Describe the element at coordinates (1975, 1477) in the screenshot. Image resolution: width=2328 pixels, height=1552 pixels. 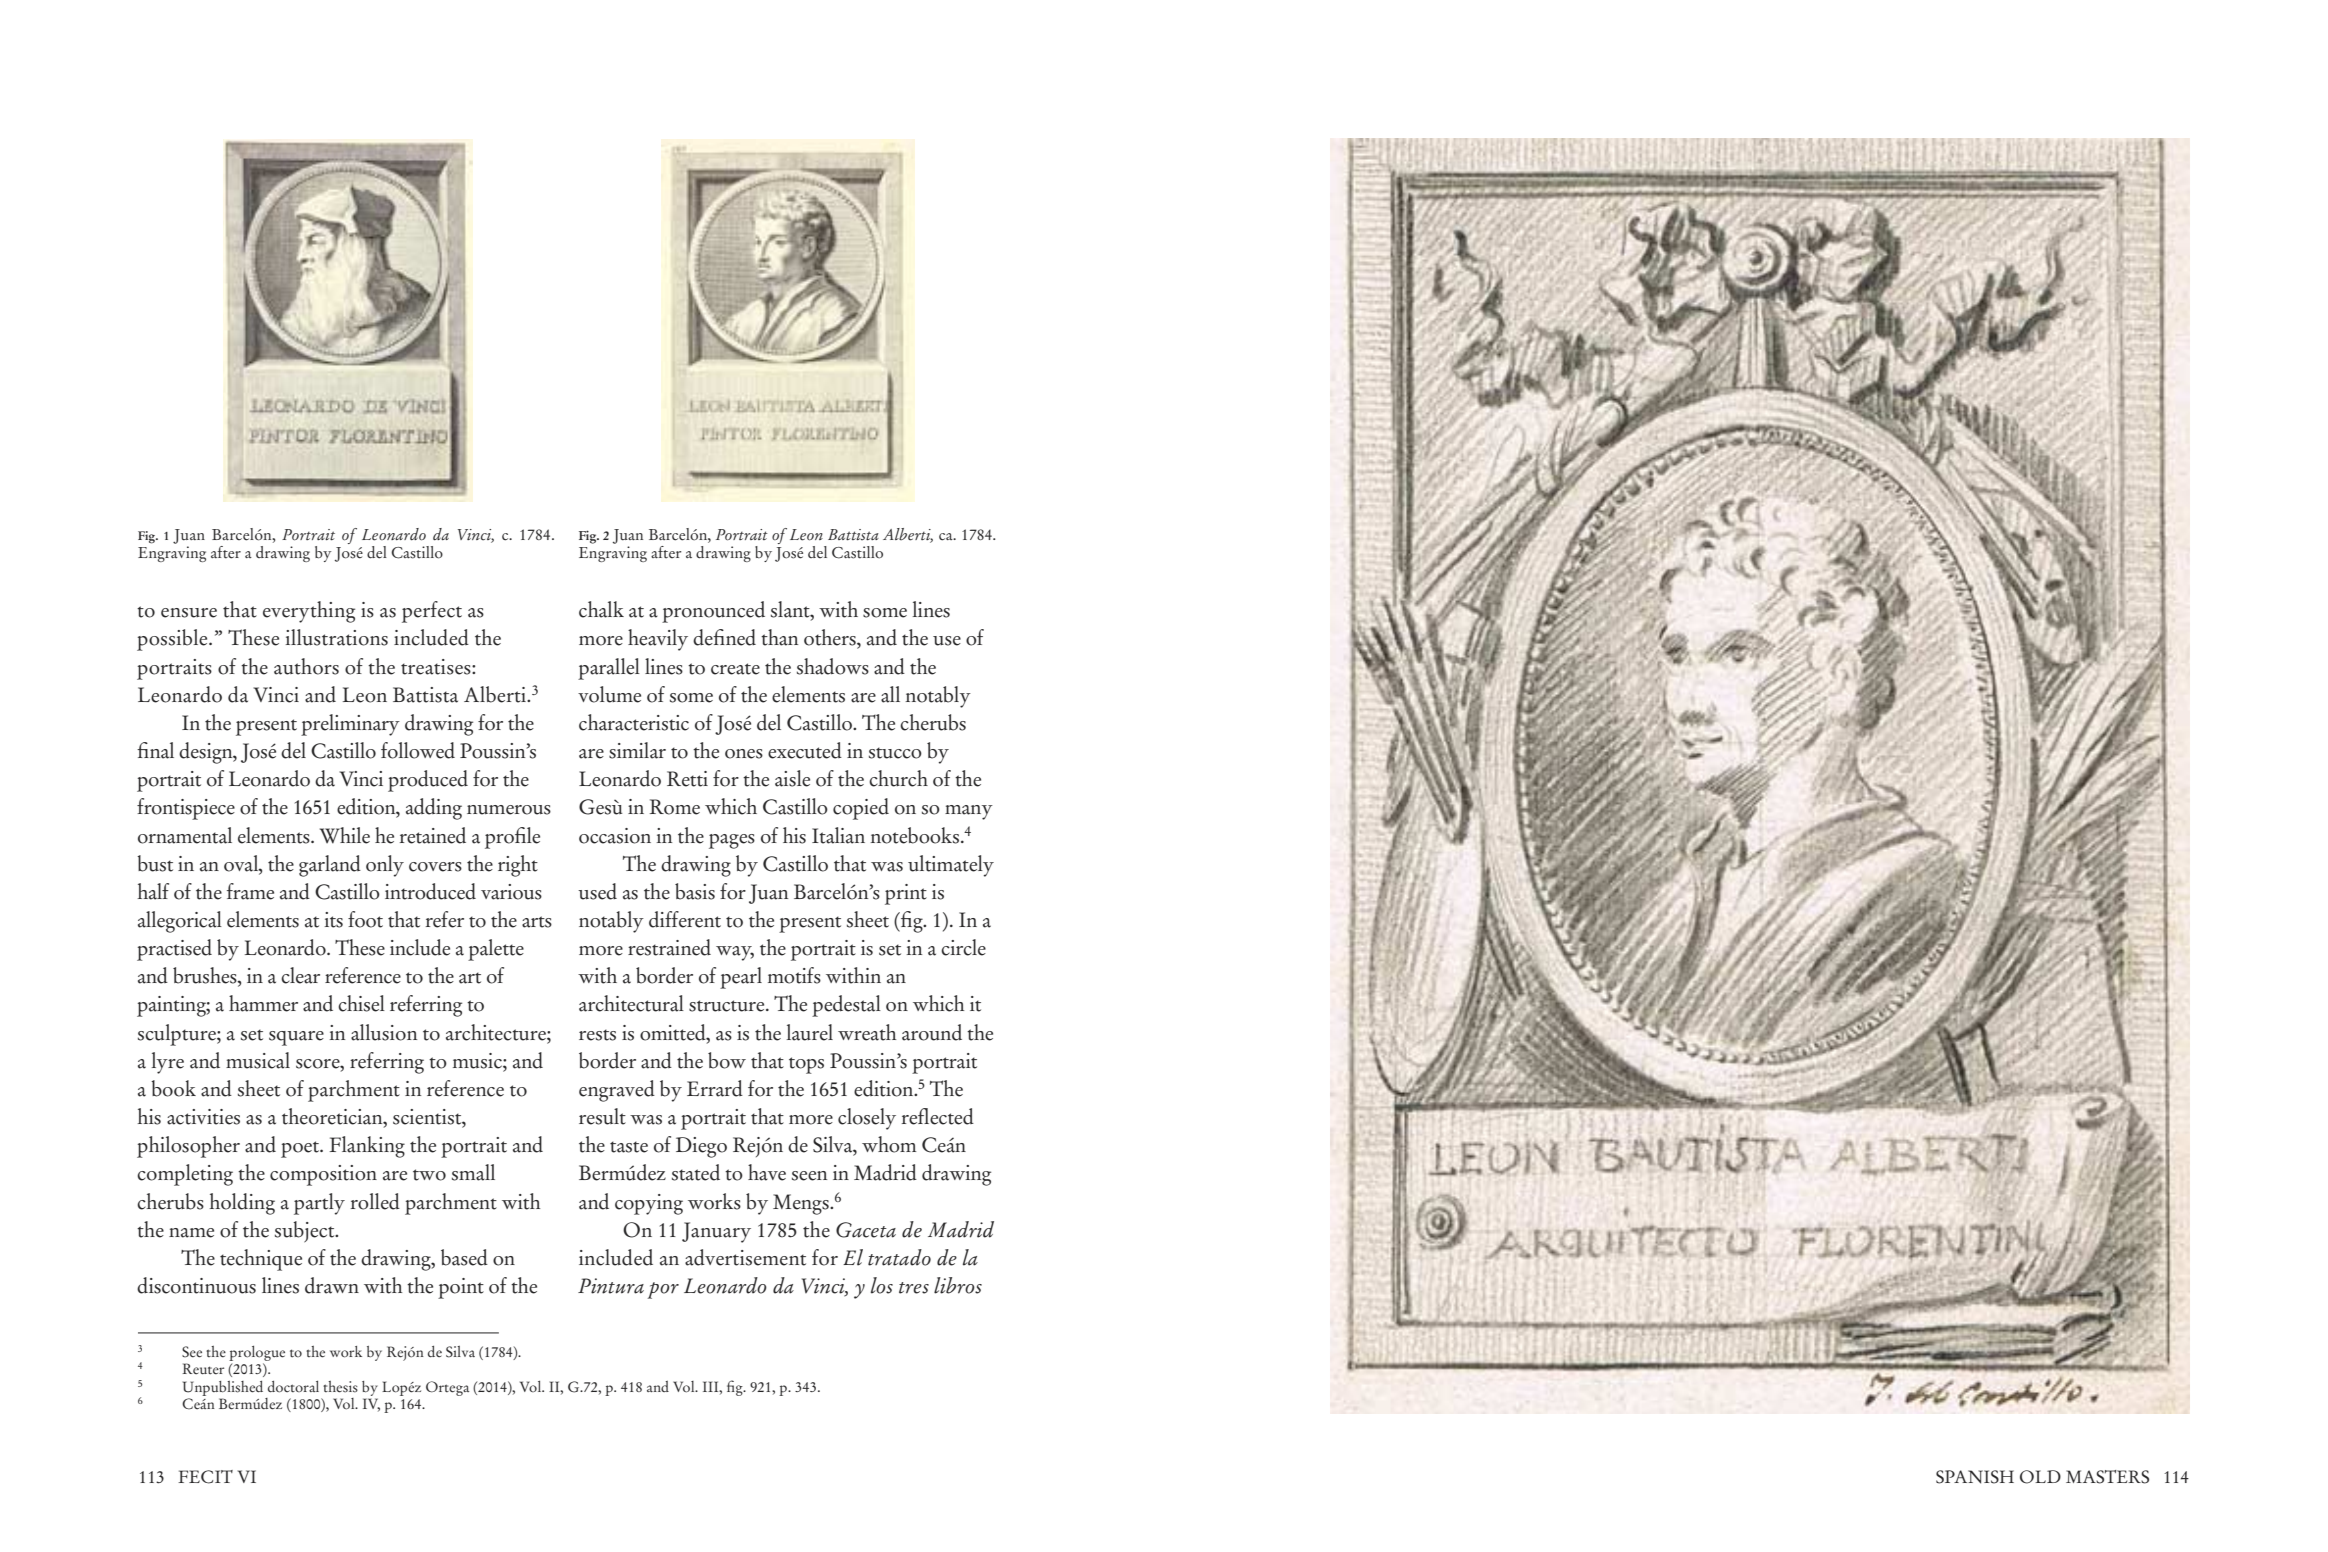
I see `SPANISH` at that location.
